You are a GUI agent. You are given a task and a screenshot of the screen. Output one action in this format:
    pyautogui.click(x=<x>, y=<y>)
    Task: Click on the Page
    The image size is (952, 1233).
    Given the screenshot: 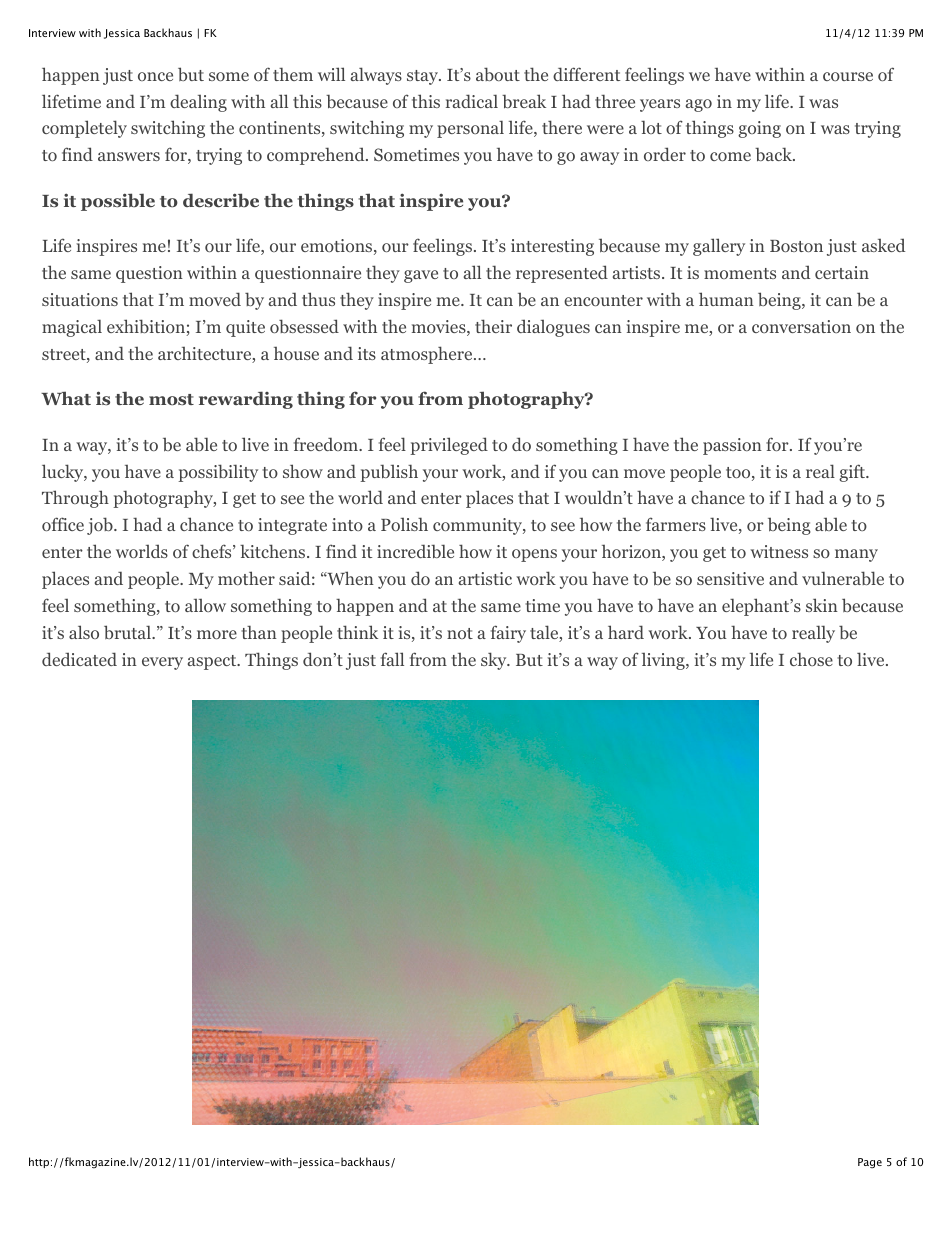 What is the action you would take?
    pyautogui.click(x=870, y=1163)
